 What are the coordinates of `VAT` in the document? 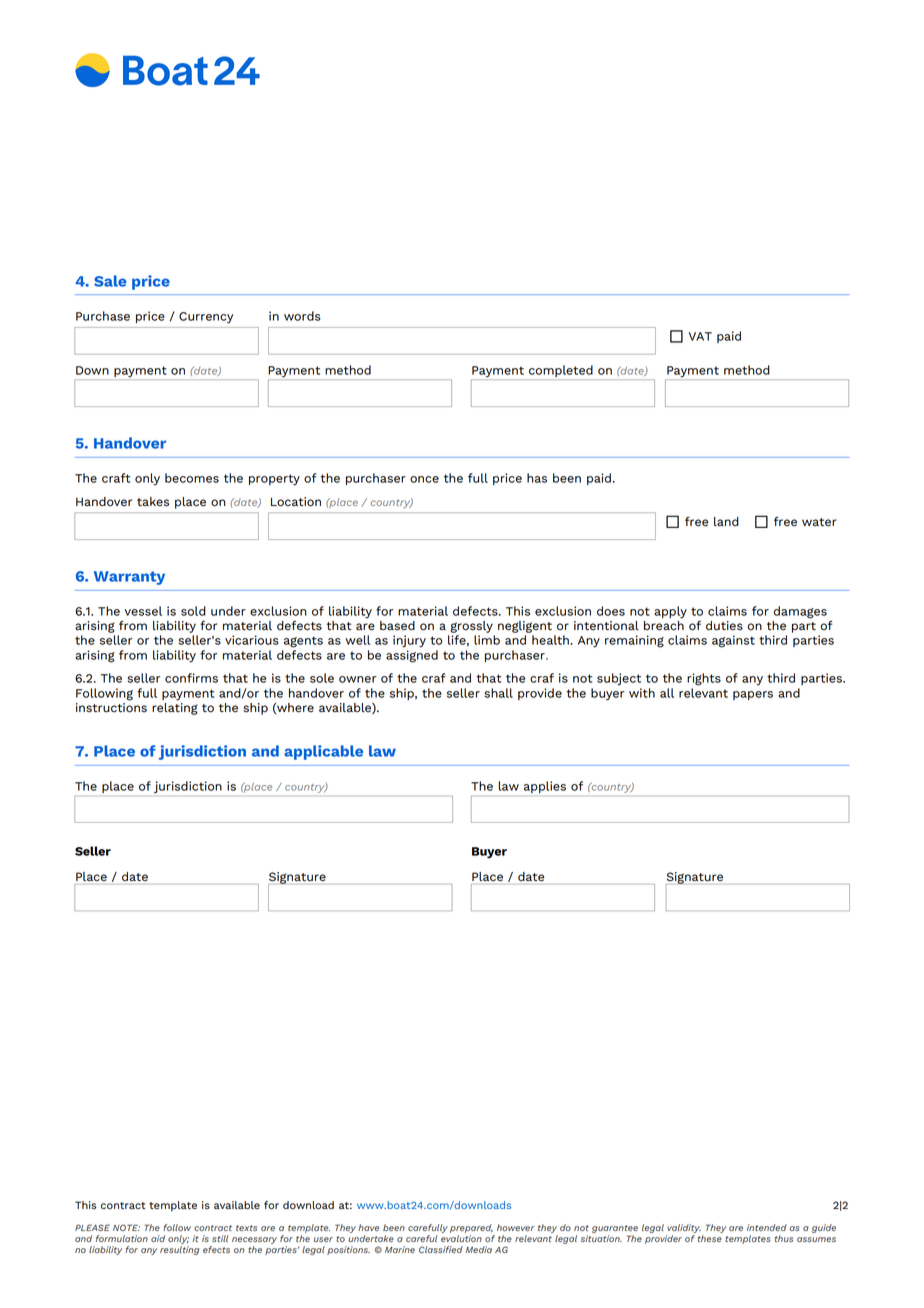 It's located at (700, 336).
